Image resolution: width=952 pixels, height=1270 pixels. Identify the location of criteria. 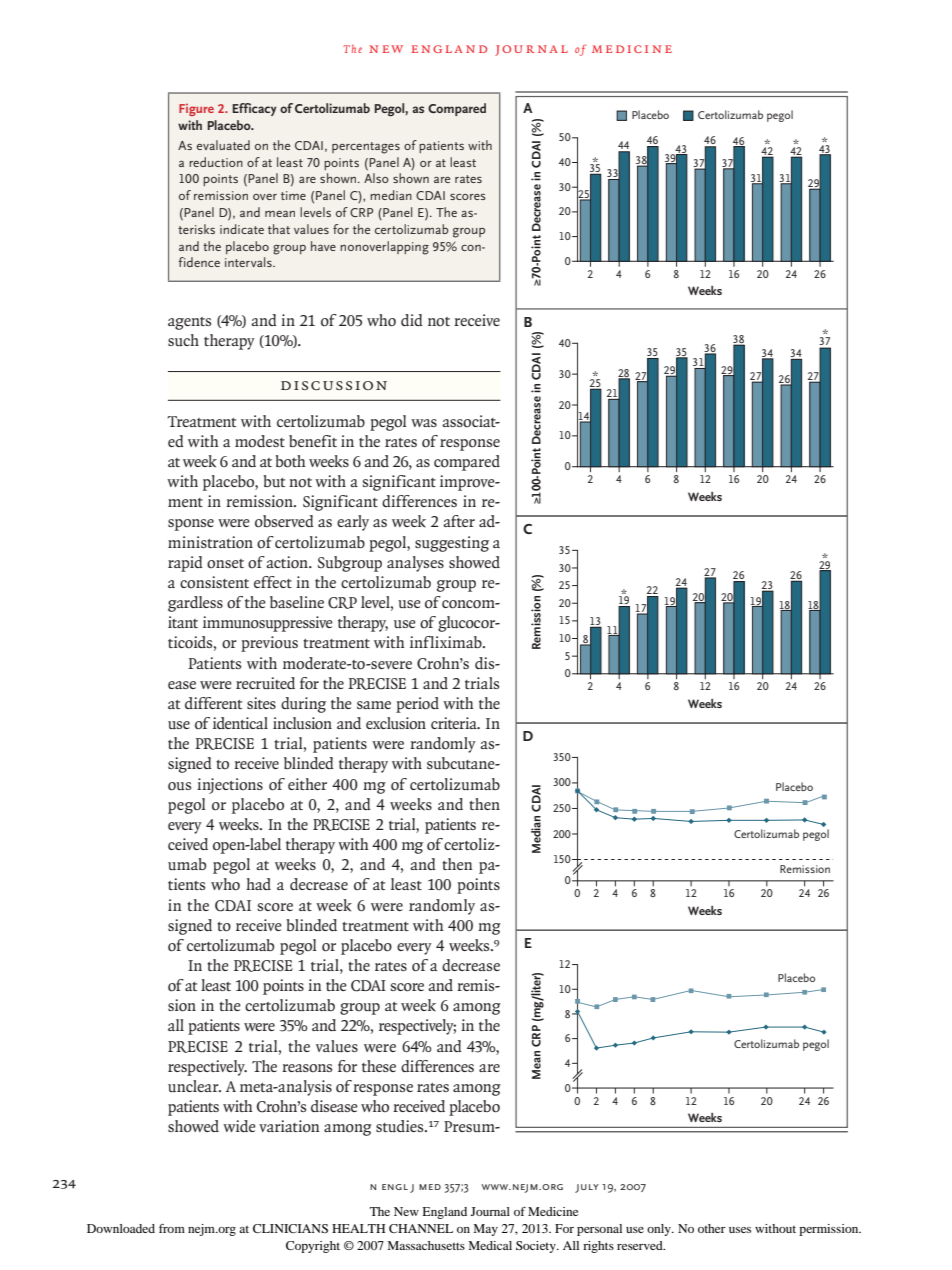
(455, 723).
